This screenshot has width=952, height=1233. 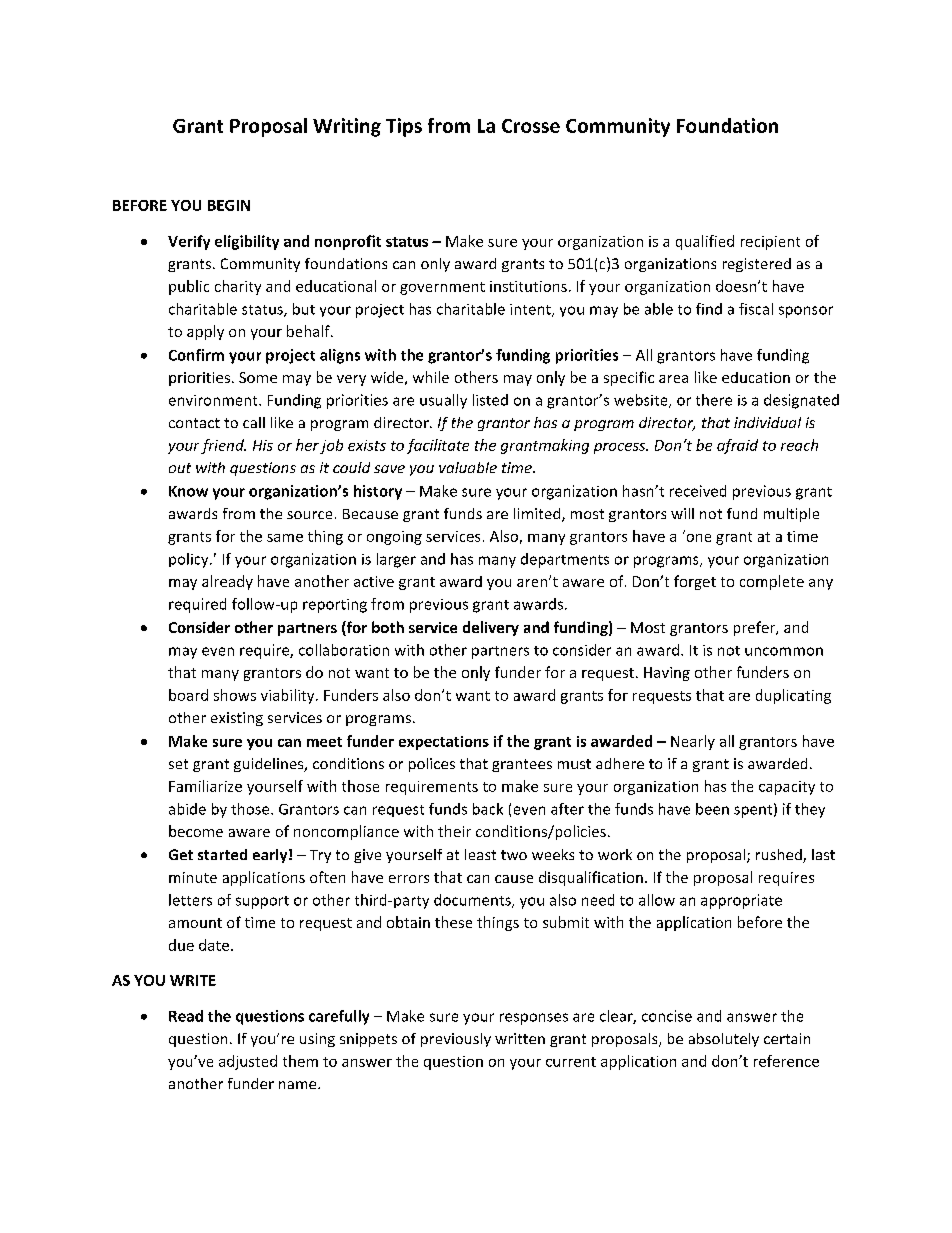 What do you see at coordinates (770, 243) in the screenshot?
I see `recipient` at bounding box center [770, 243].
